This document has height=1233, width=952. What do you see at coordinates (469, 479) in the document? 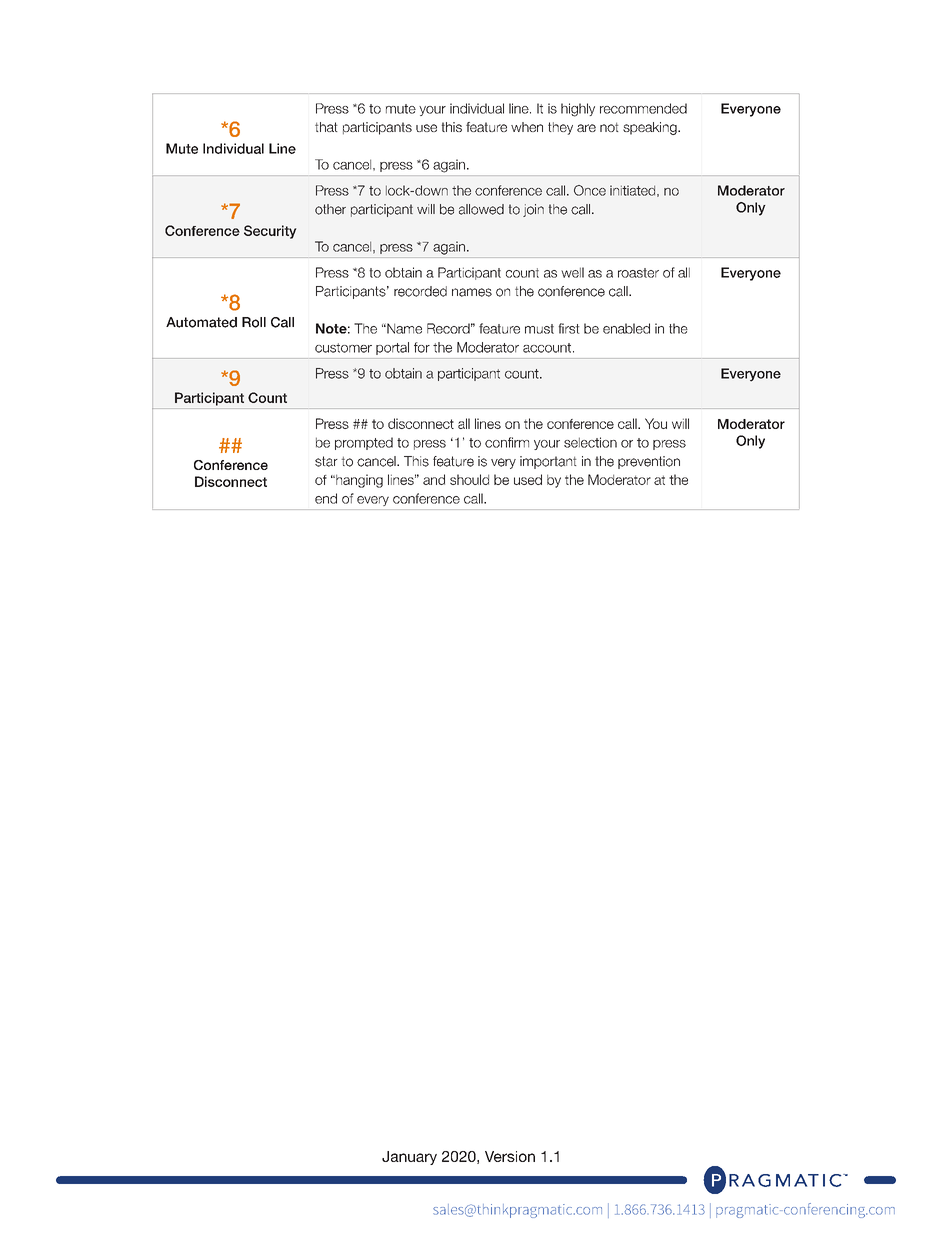
I see `should` at bounding box center [469, 479].
